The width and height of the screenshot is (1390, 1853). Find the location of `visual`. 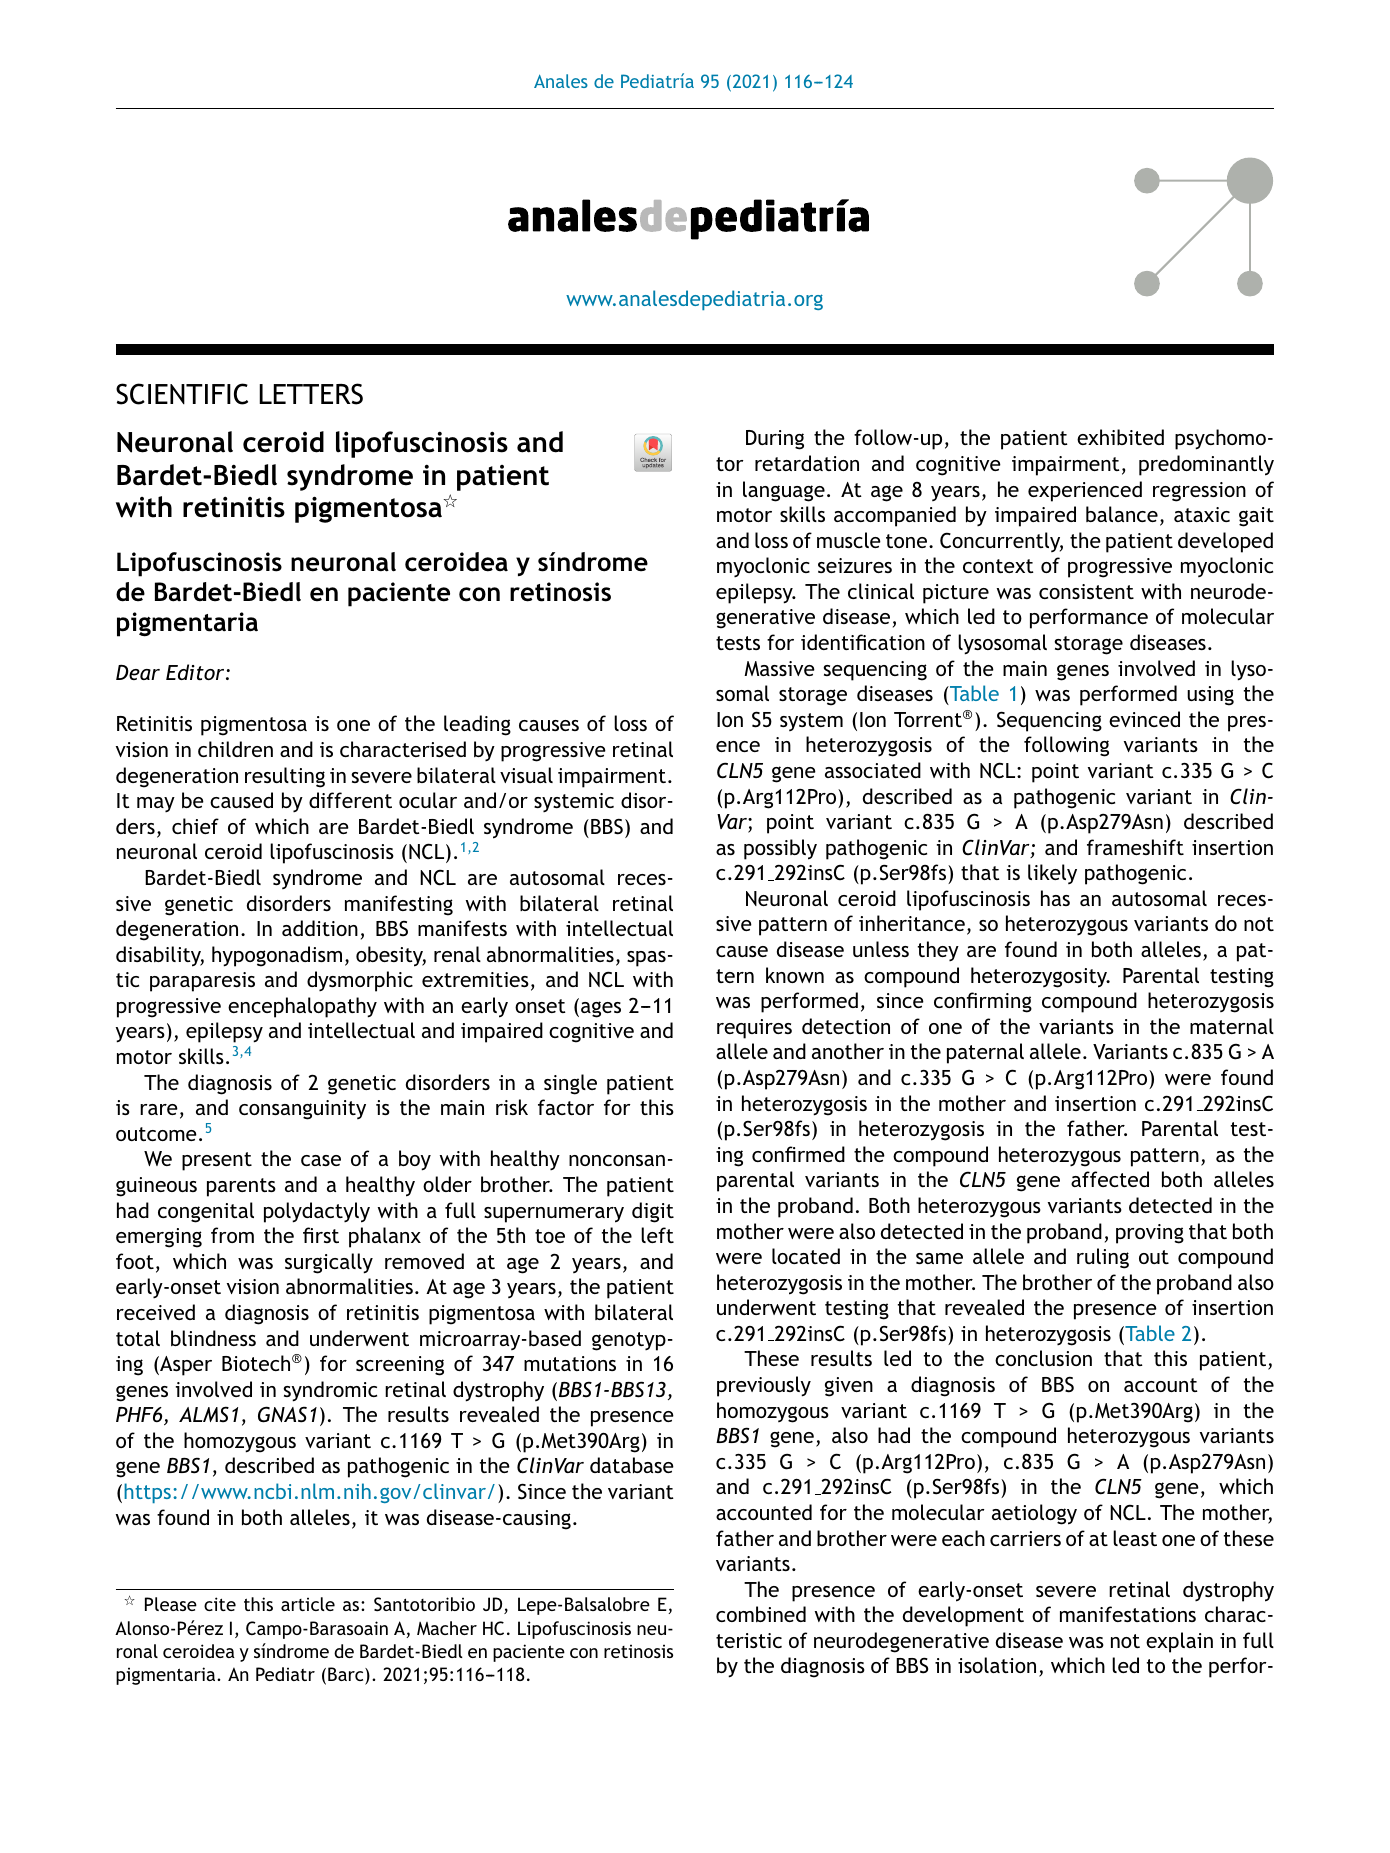

visual is located at coordinates (526, 775).
